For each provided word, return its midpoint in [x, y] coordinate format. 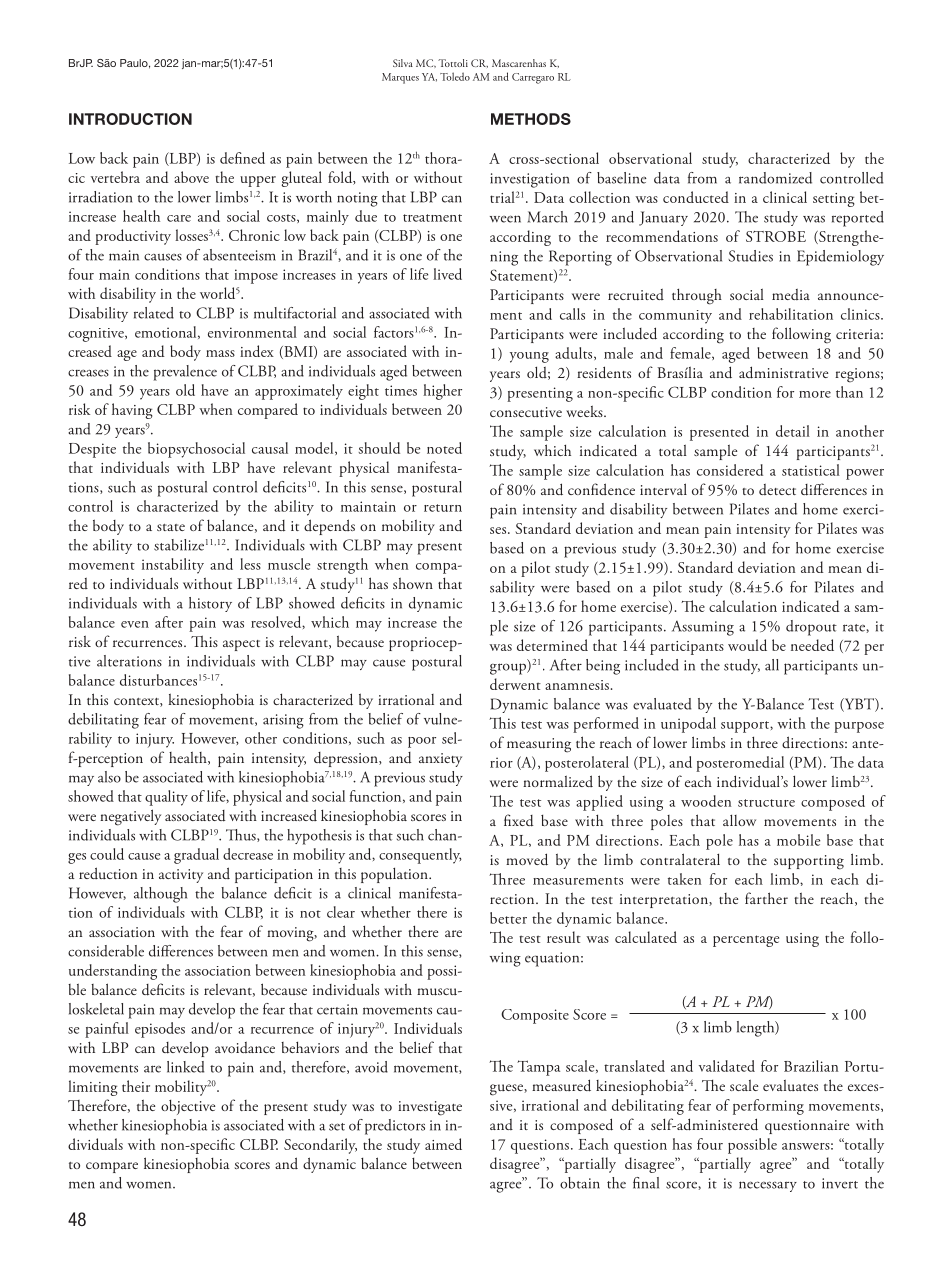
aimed [443, 1144]
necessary [768, 1186]
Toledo [455, 76]
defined [242, 158]
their [136, 1086]
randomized [775, 178]
